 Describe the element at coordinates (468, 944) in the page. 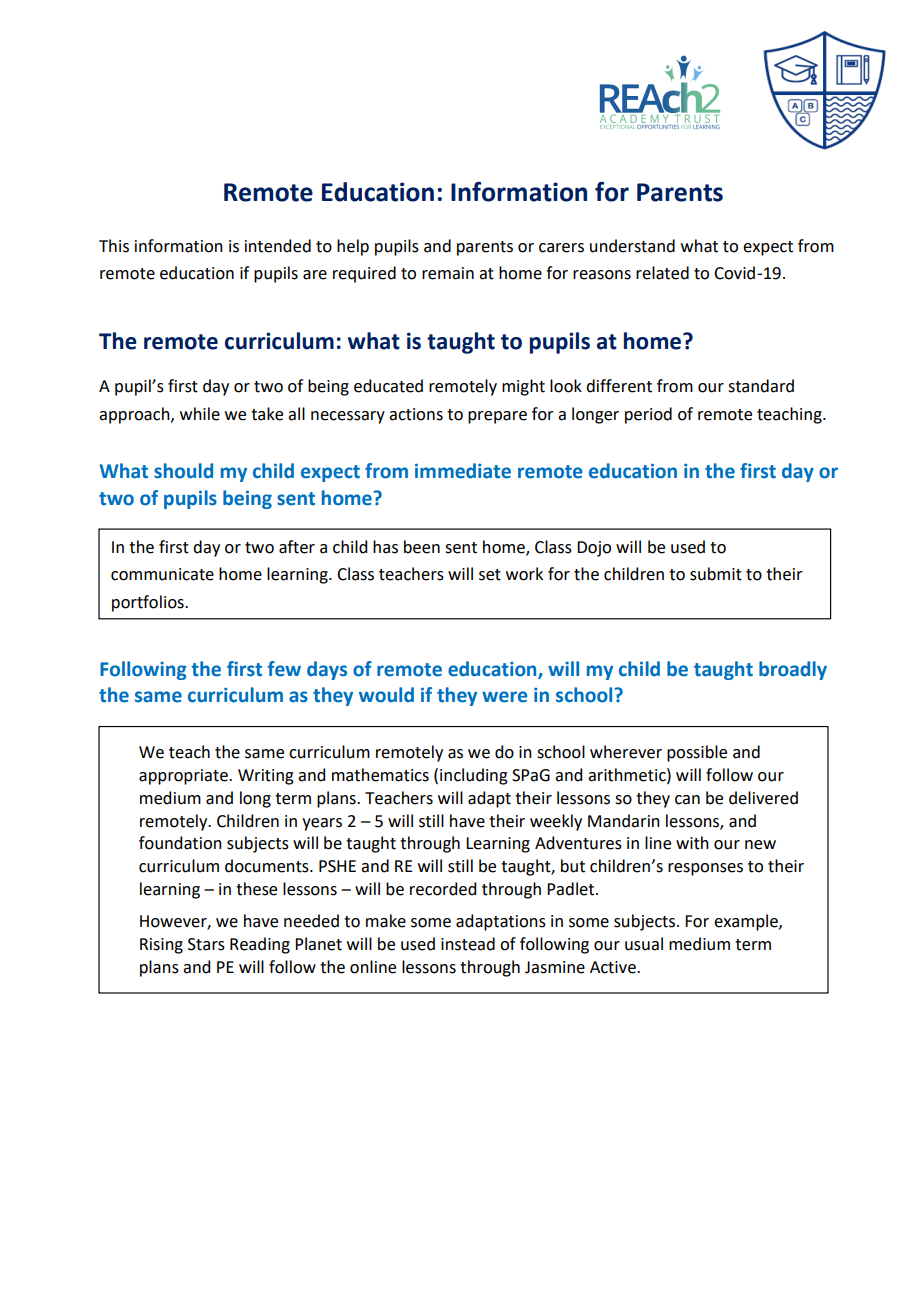

I see `instead` at that location.
